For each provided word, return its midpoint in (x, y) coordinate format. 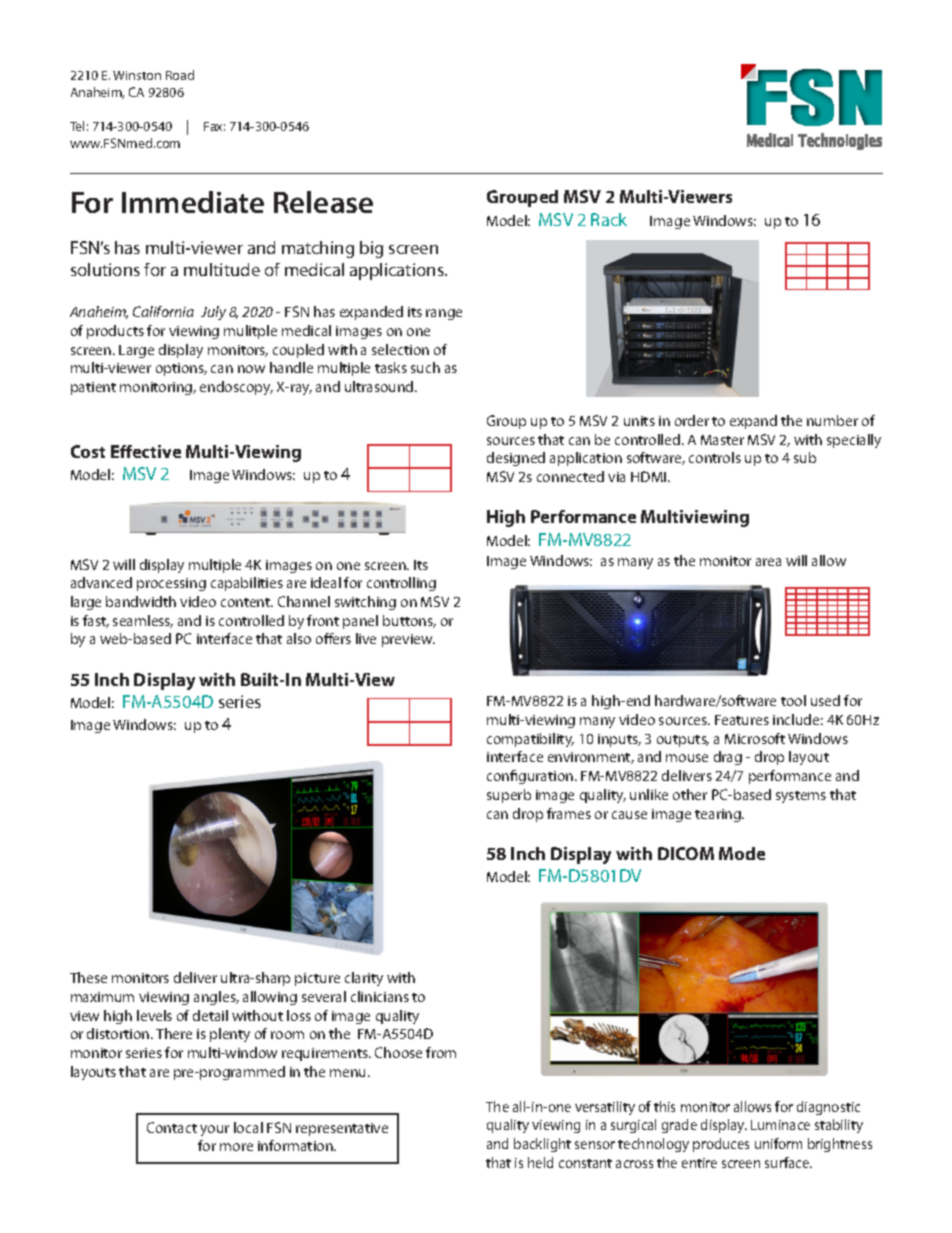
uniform (778, 1143)
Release (323, 202)
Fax (214, 126)
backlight (542, 1145)
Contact (172, 1127)
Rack (609, 219)
